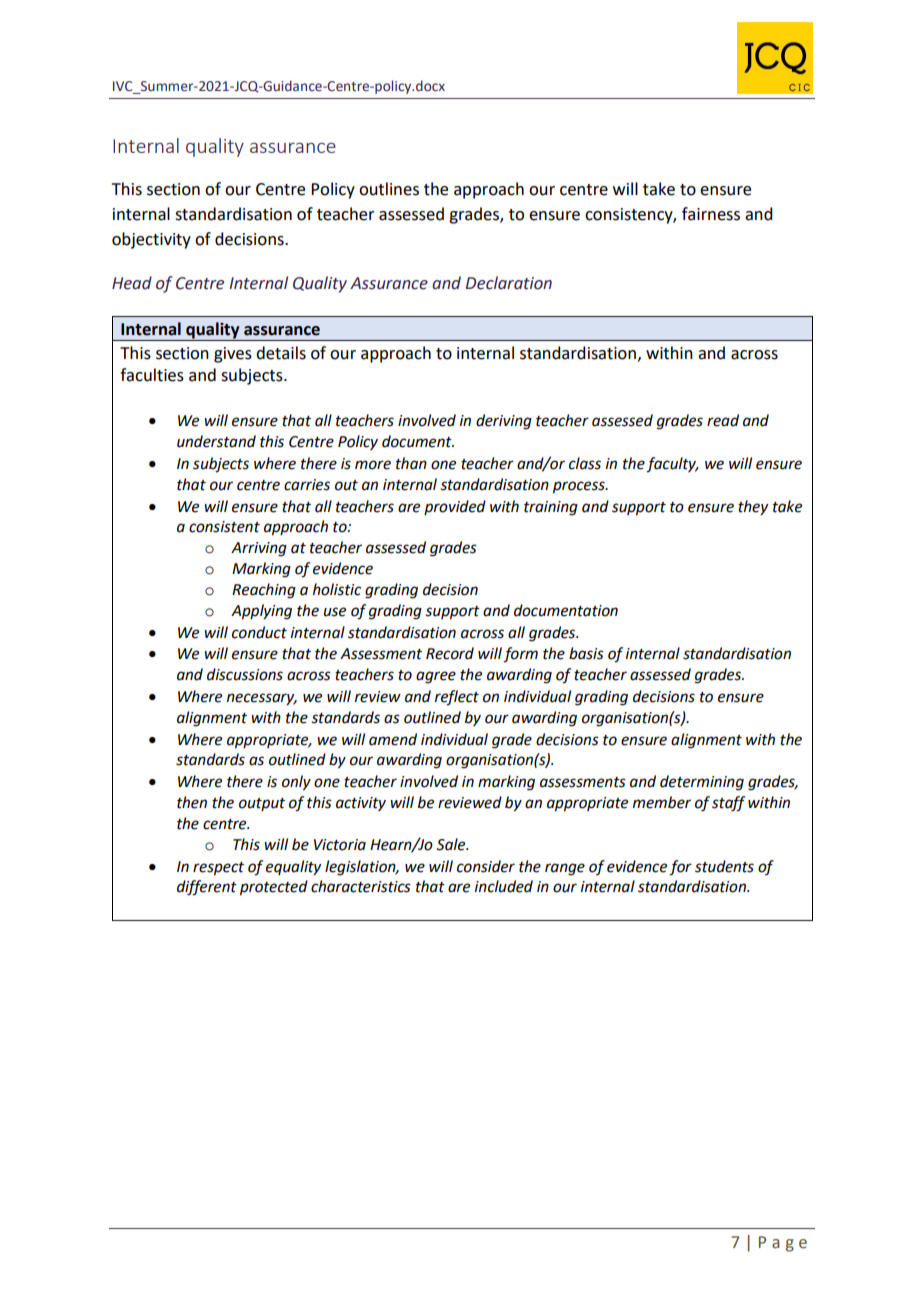 Image resolution: width=924 pixels, height=1308 pixels. Describe the element at coordinates (262, 699) in the document. I see `necessary` at that location.
